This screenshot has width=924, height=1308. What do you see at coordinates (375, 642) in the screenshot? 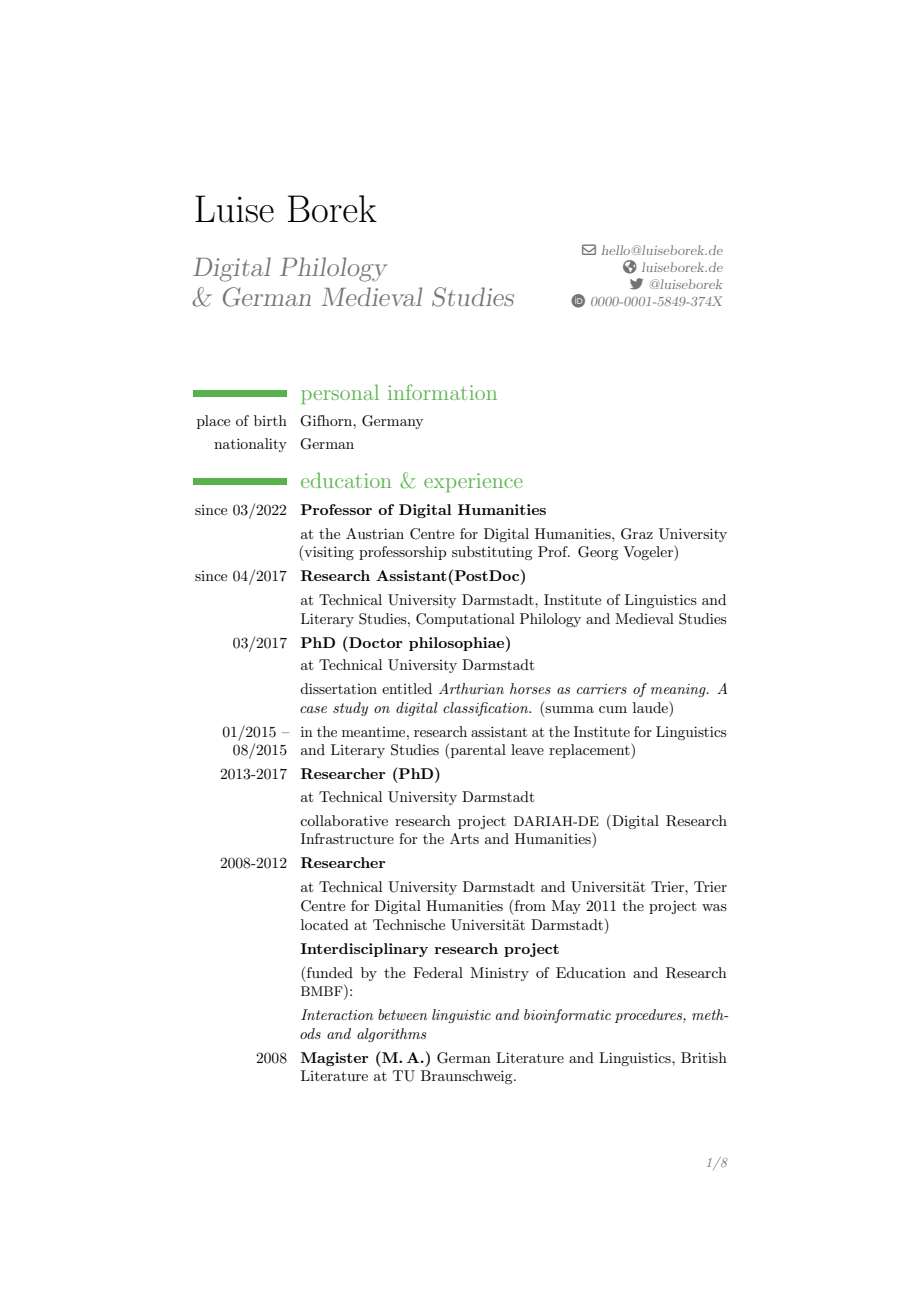
I see `Doctor` at bounding box center [375, 642].
